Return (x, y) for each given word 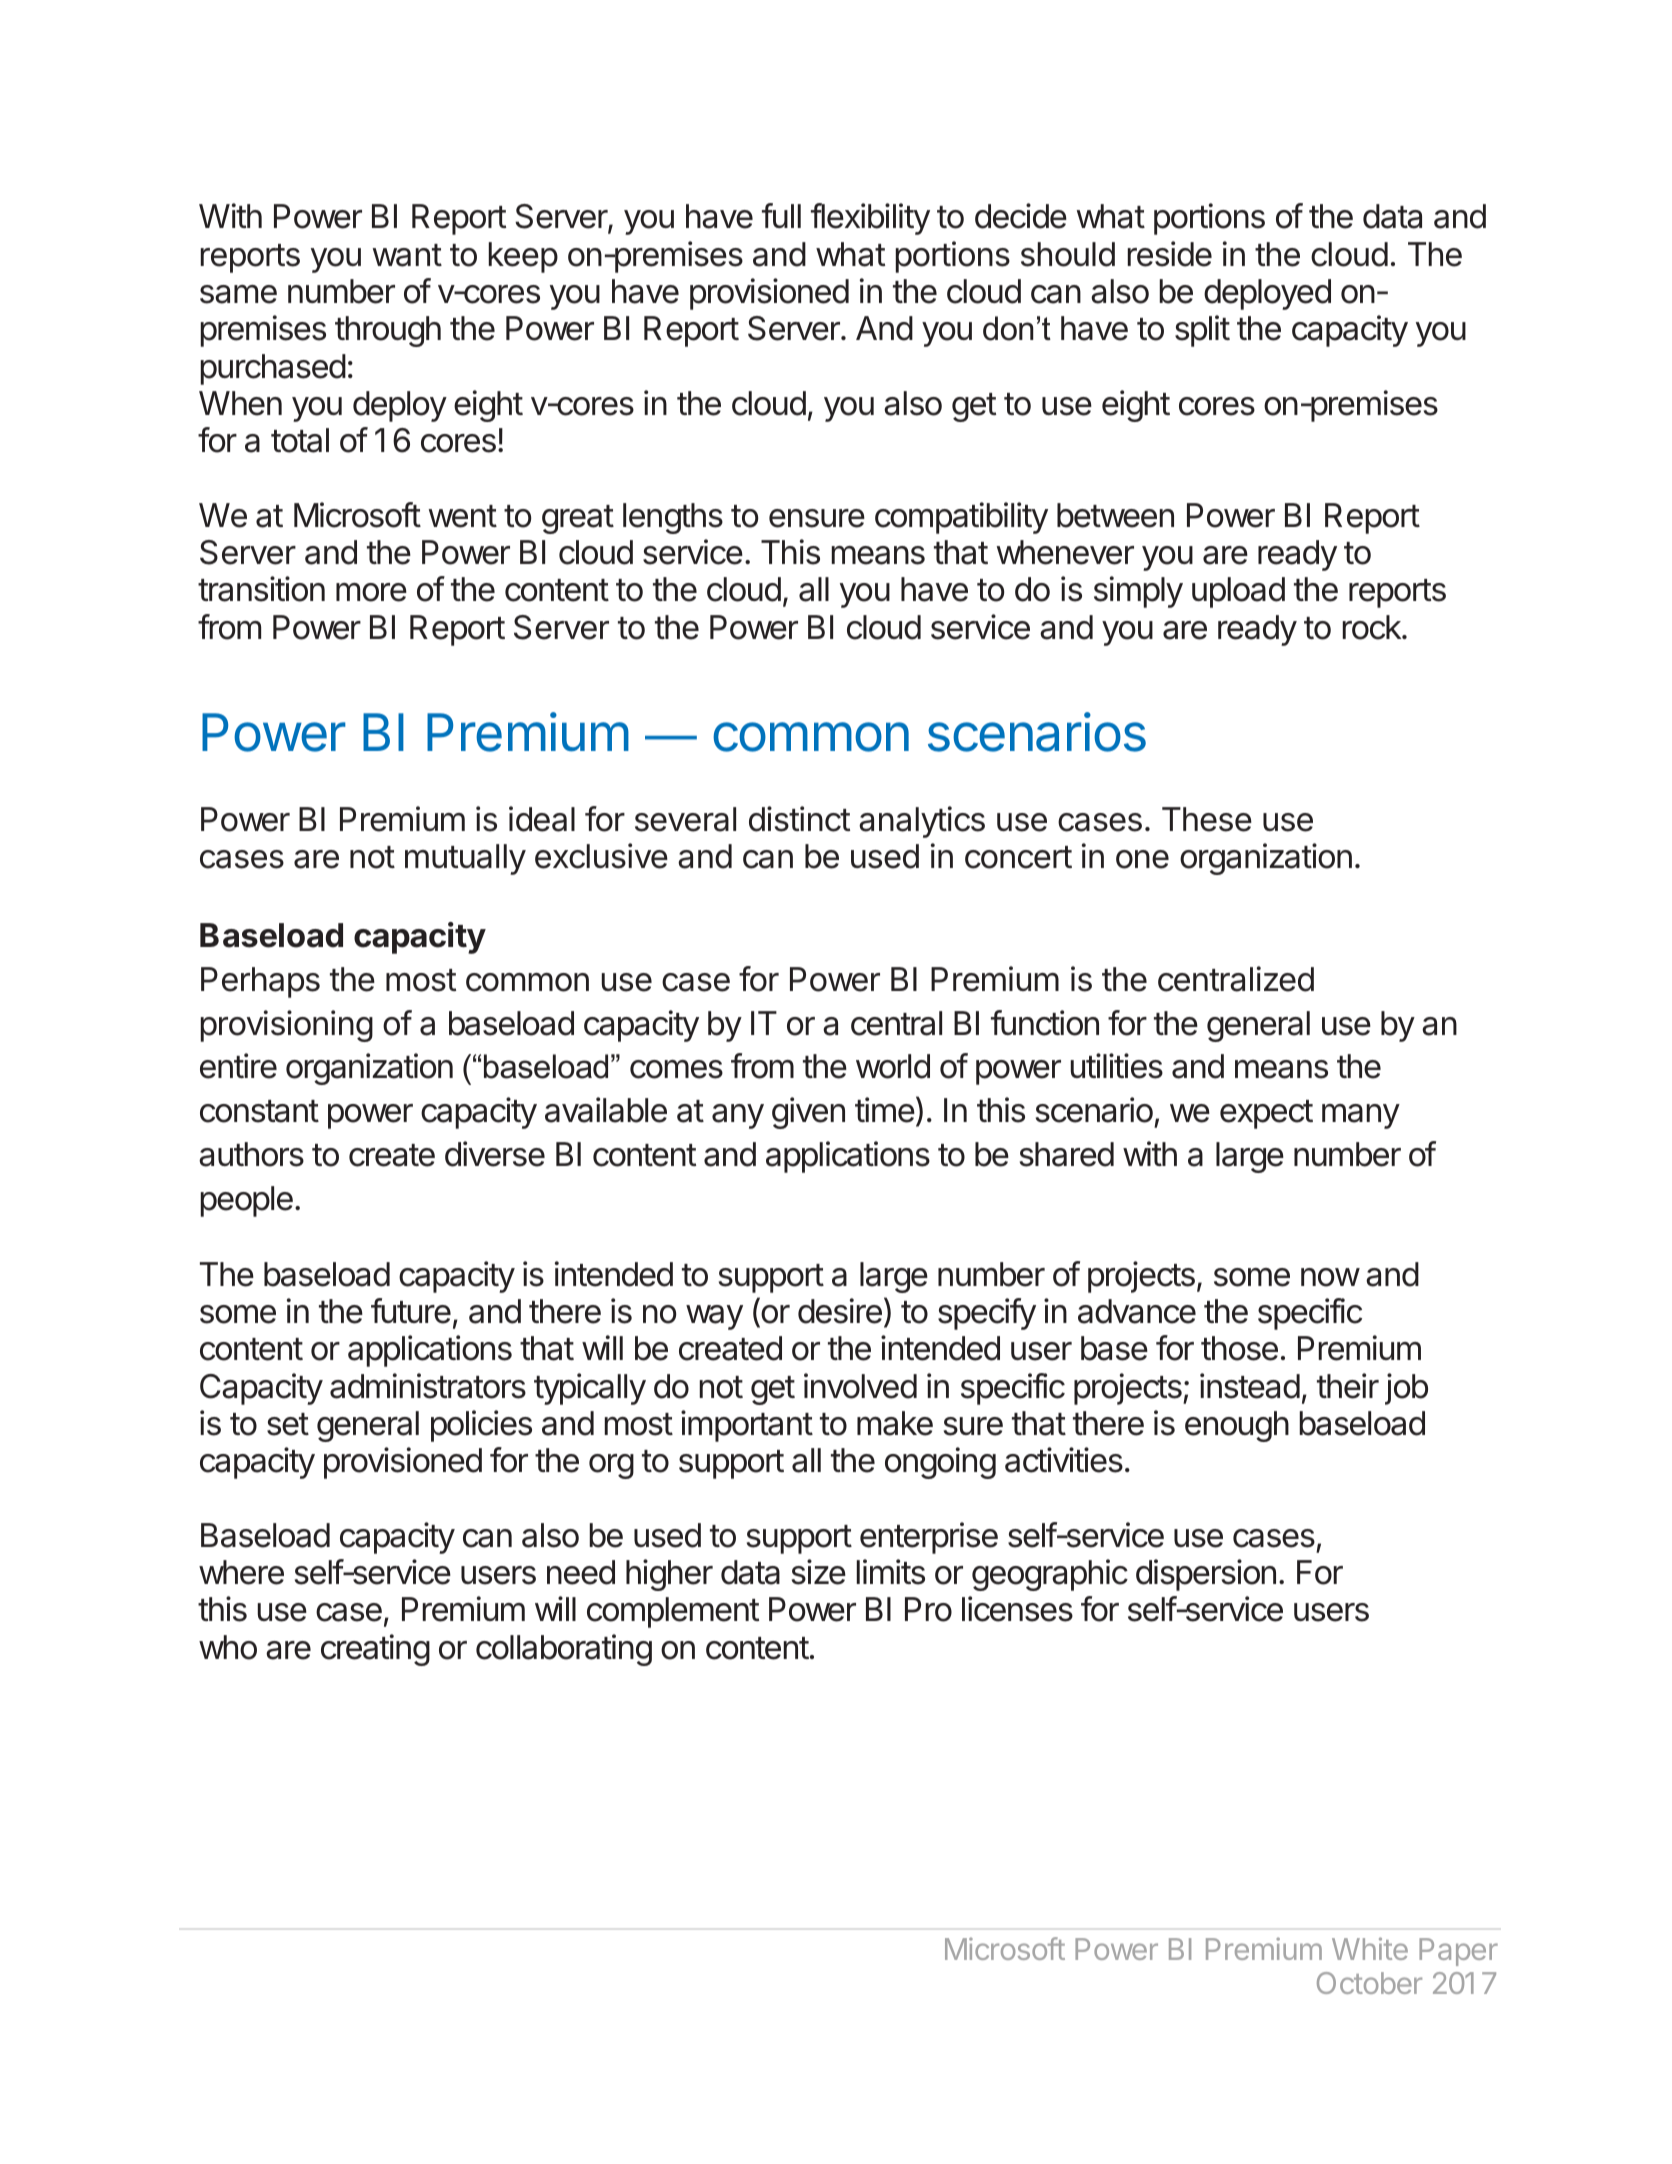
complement (673, 1612)
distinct (799, 819)
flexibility (870, 219)
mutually (465, 859)
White (1370, 1948)
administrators (428, 1386)
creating (375, 1650)
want (407, 255)
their (1348, 1386)
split (1202, 331)
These (1207, 819)
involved (860, 1386)
